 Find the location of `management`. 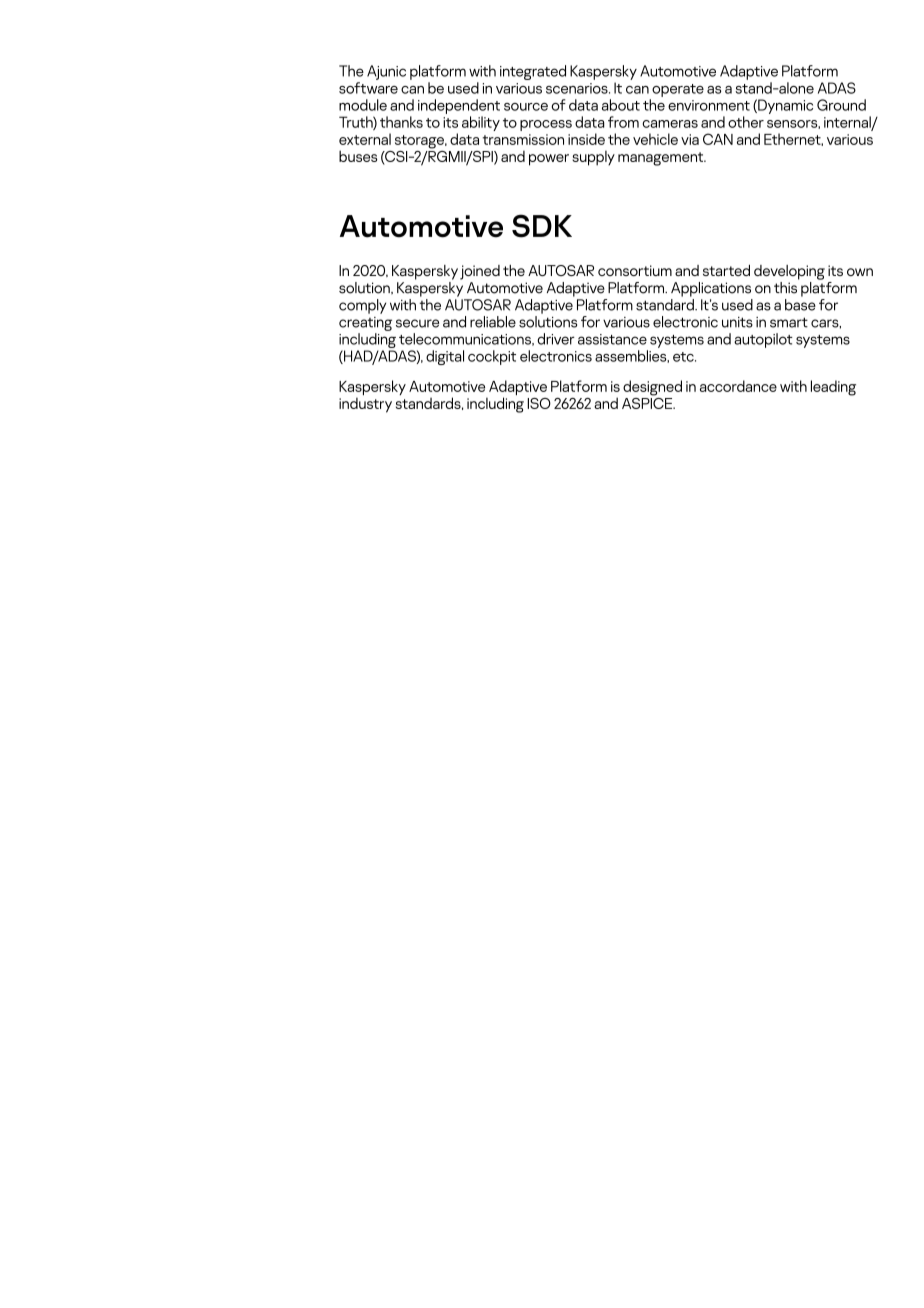

management is located at coordinates (662, 159).
